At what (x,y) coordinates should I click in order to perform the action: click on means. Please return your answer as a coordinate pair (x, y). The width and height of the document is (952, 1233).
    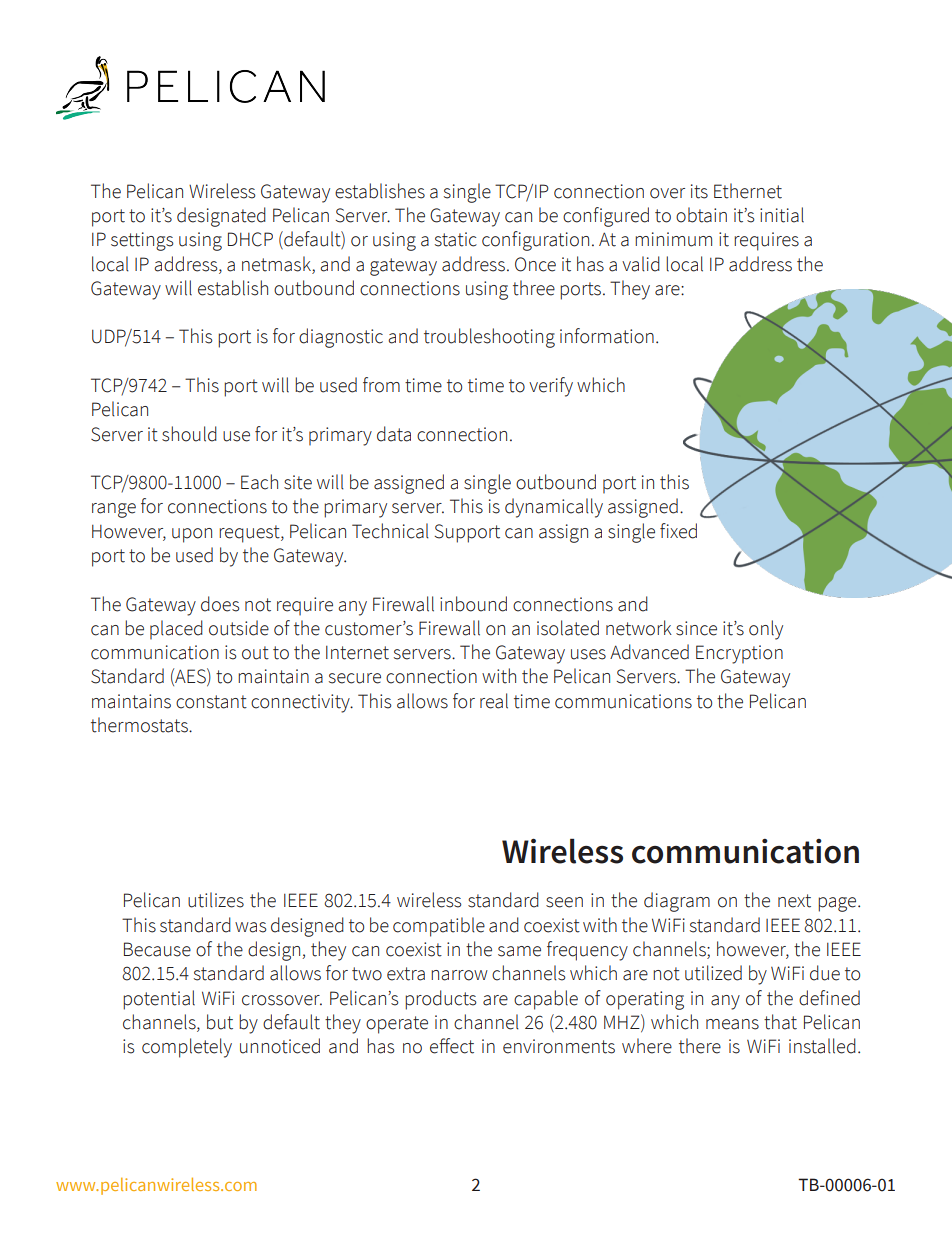
    Looking at the image, I should click on (732, 1024).
